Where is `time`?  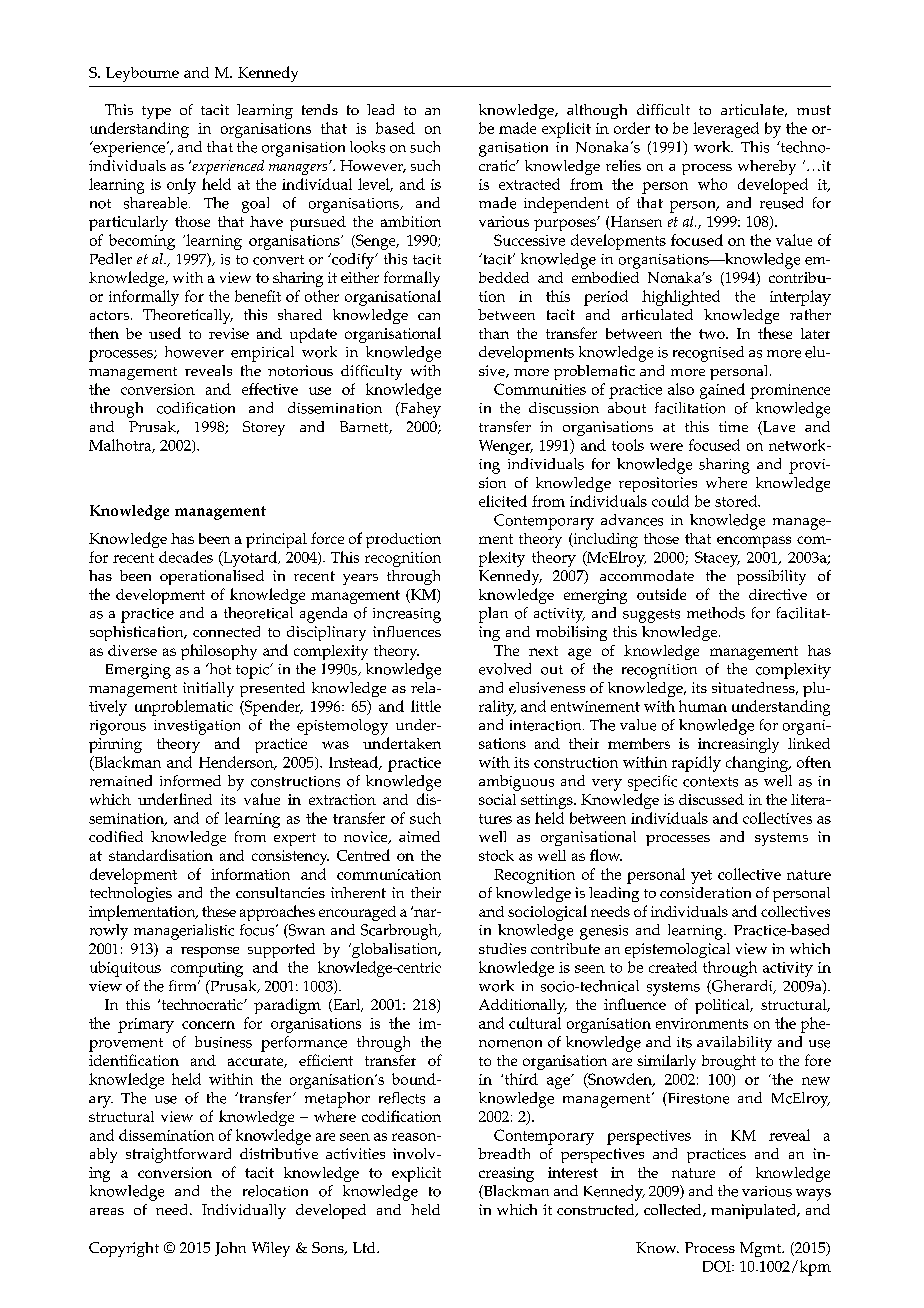 time is located at coordinates (733, 426).
